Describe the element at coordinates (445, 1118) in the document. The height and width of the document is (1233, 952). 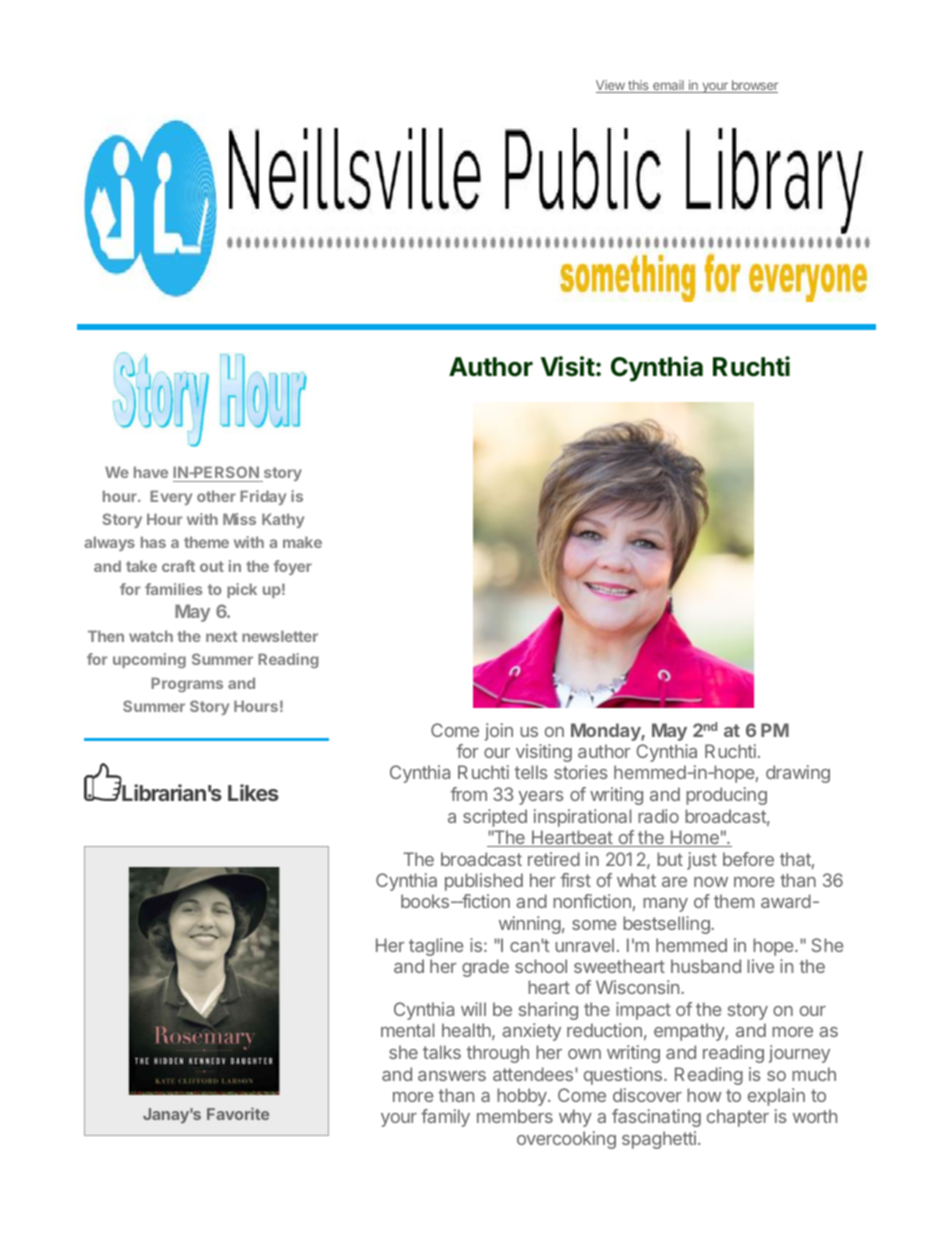
I see `family` at that location.
